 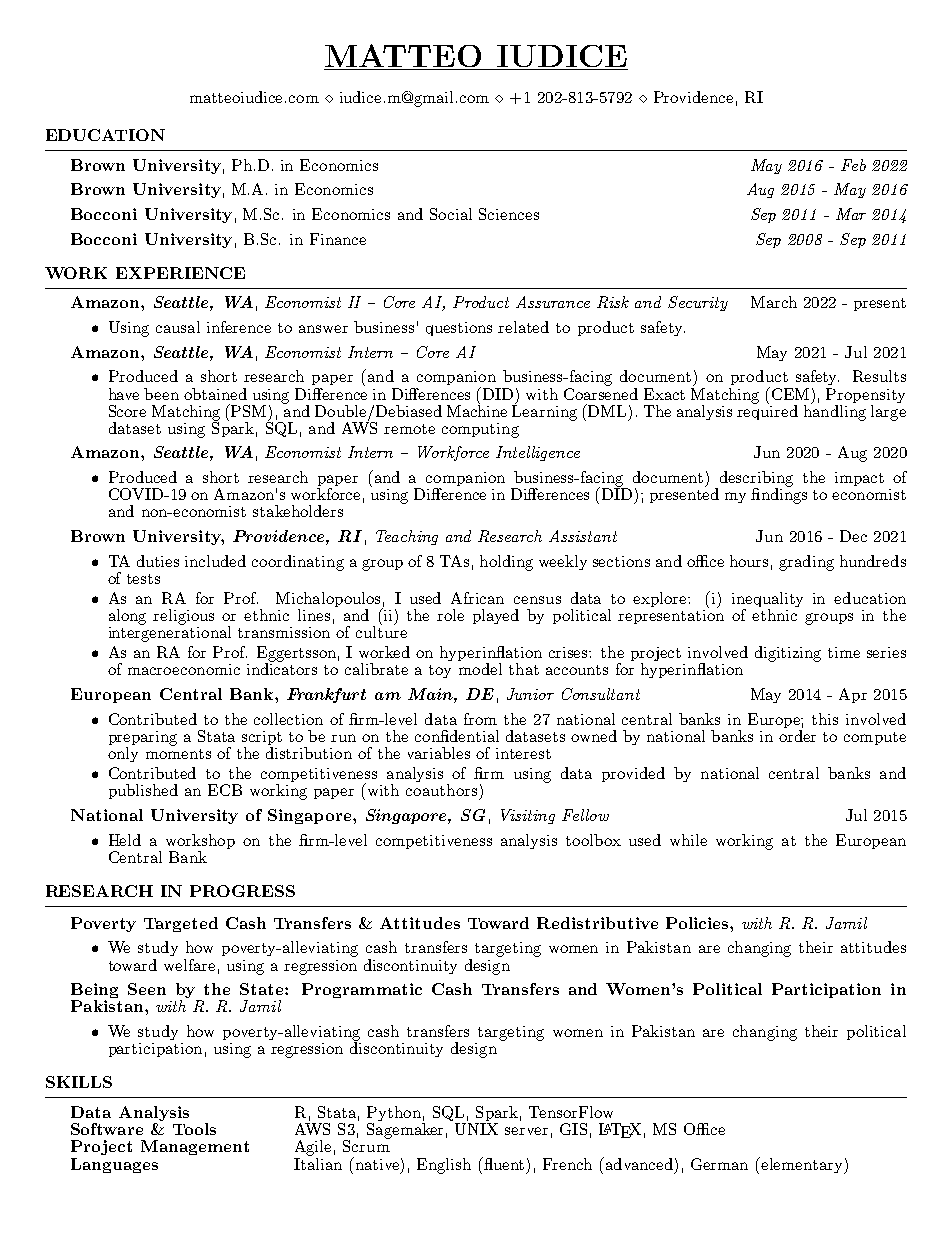 I want to click on Sciences, so click(x=509, y=214).
